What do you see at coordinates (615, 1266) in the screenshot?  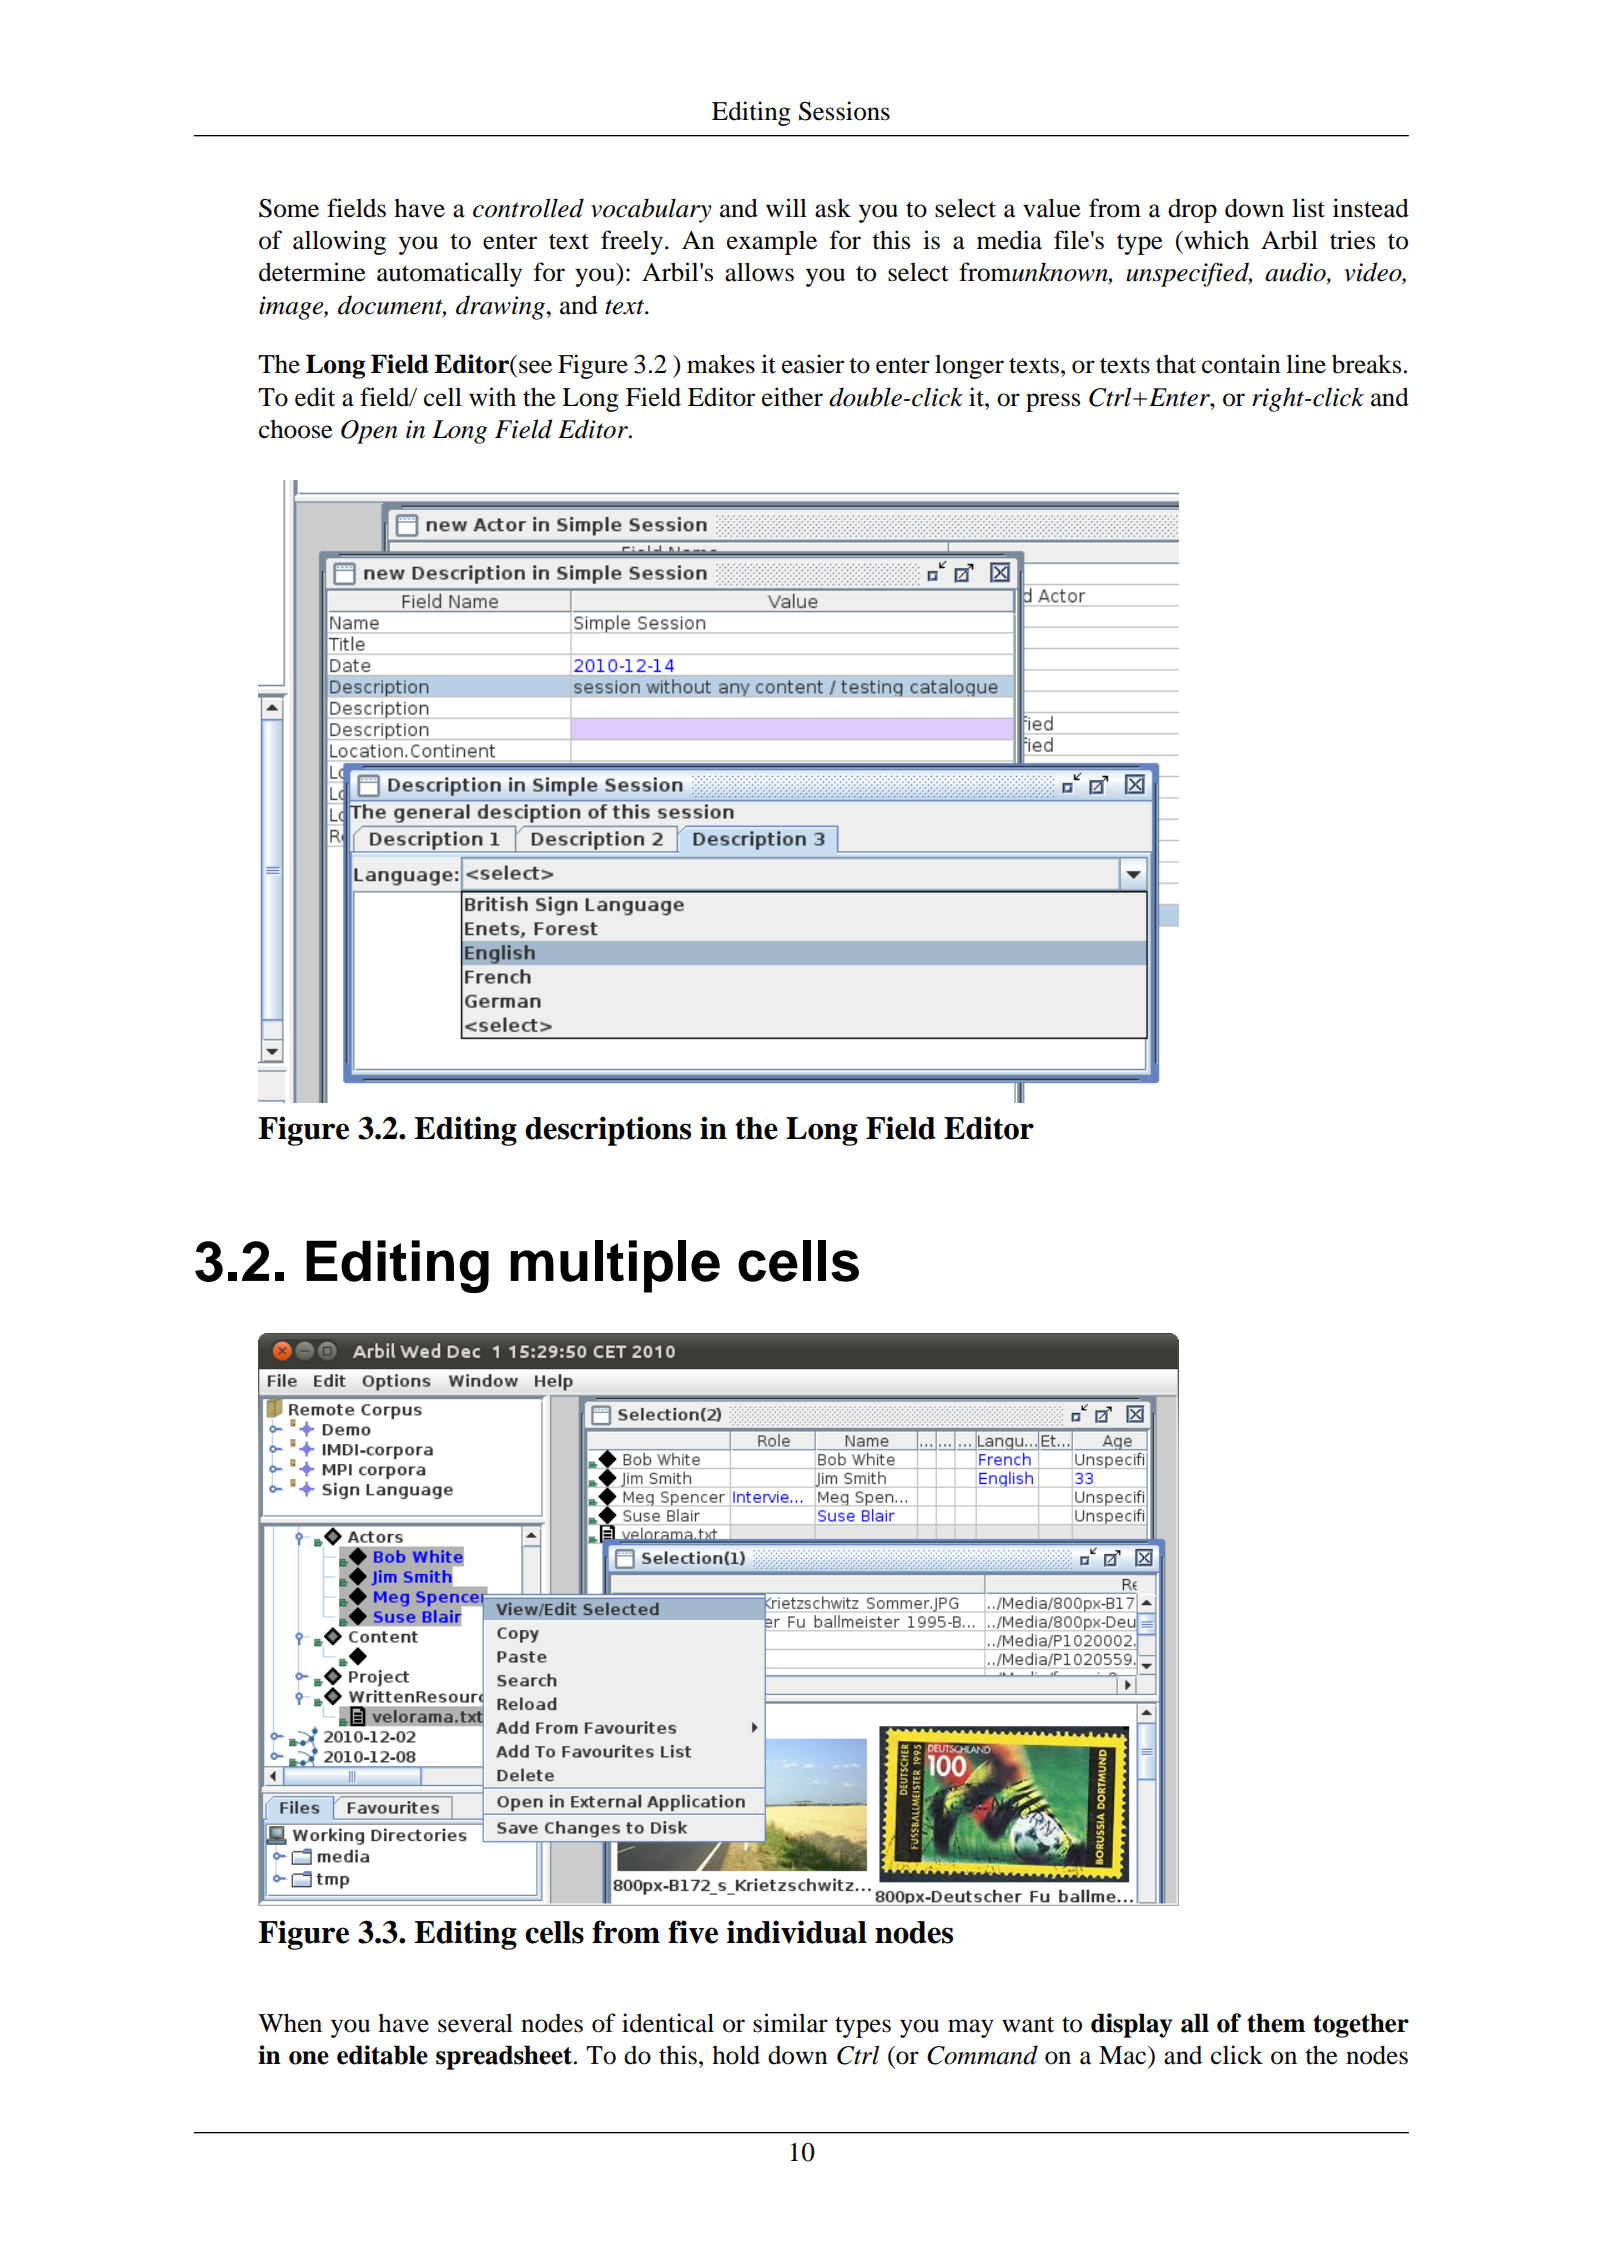 I see `multiple` at bounding box center [615, 1266].
